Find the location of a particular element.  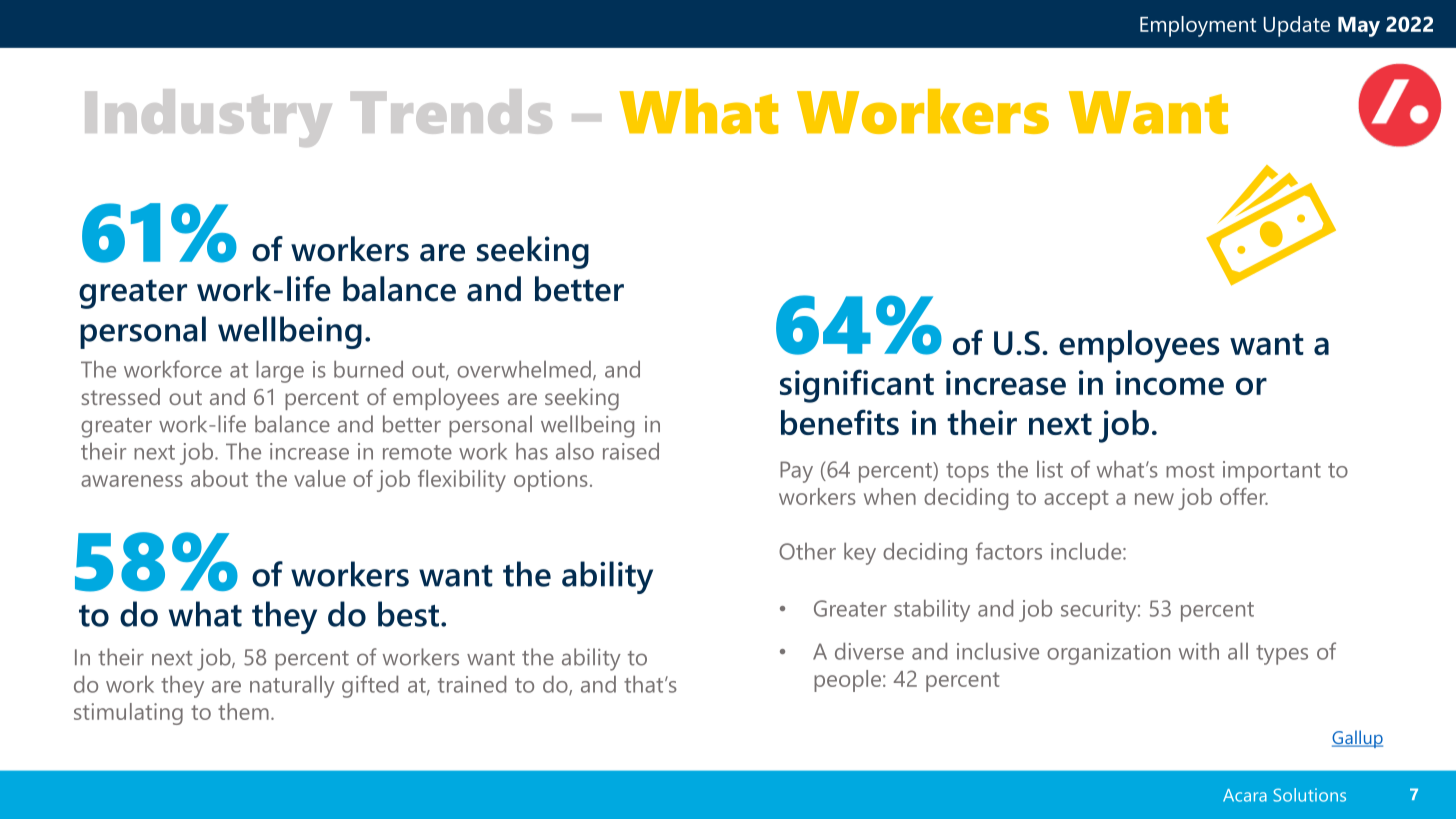

Employment is located at coordinates (1198, 26).
